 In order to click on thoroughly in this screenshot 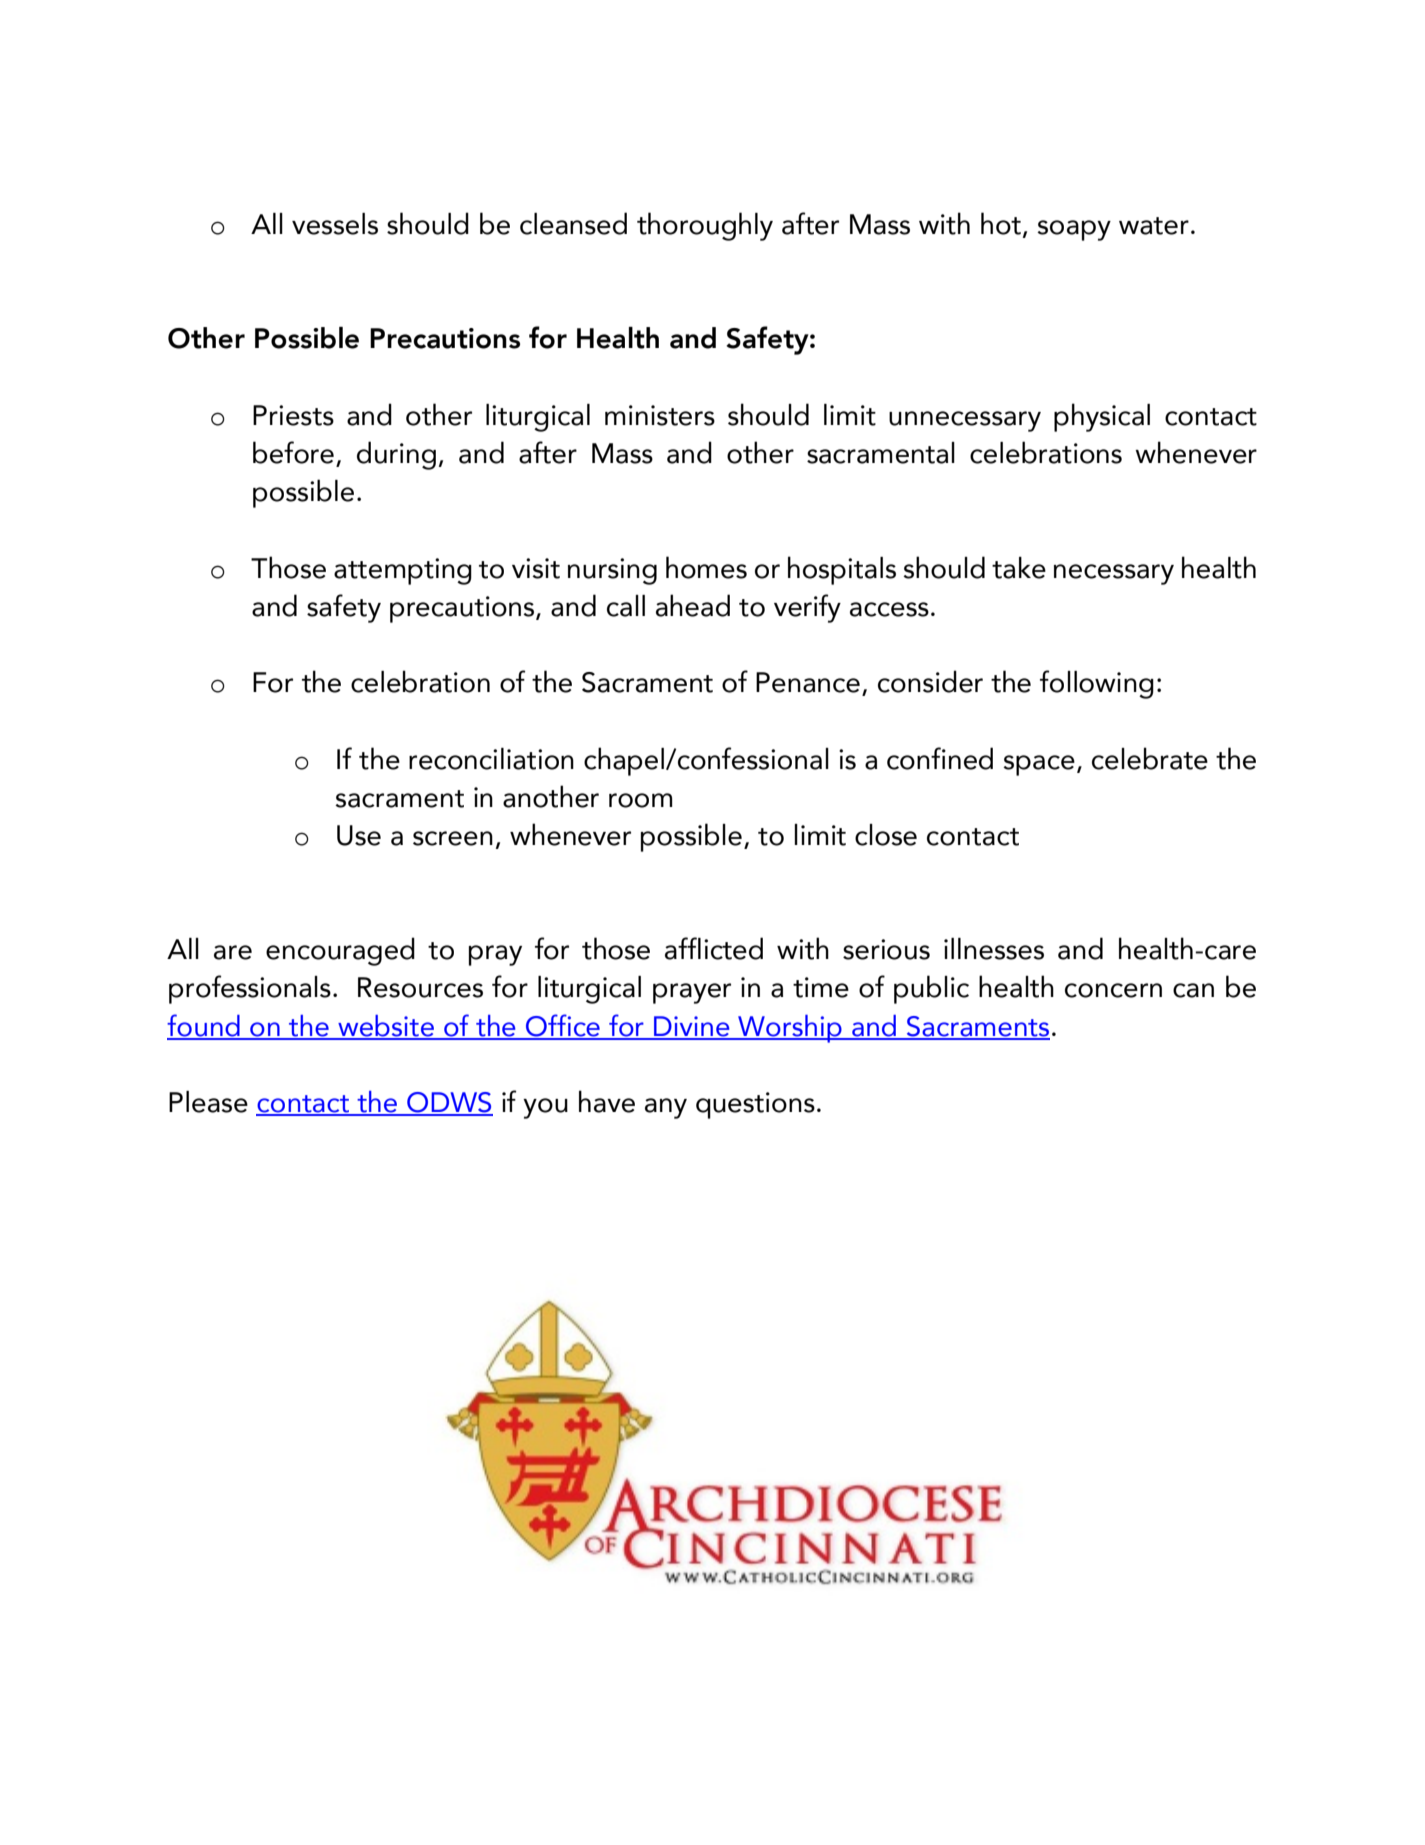, I will do `click(705, 226)`.
